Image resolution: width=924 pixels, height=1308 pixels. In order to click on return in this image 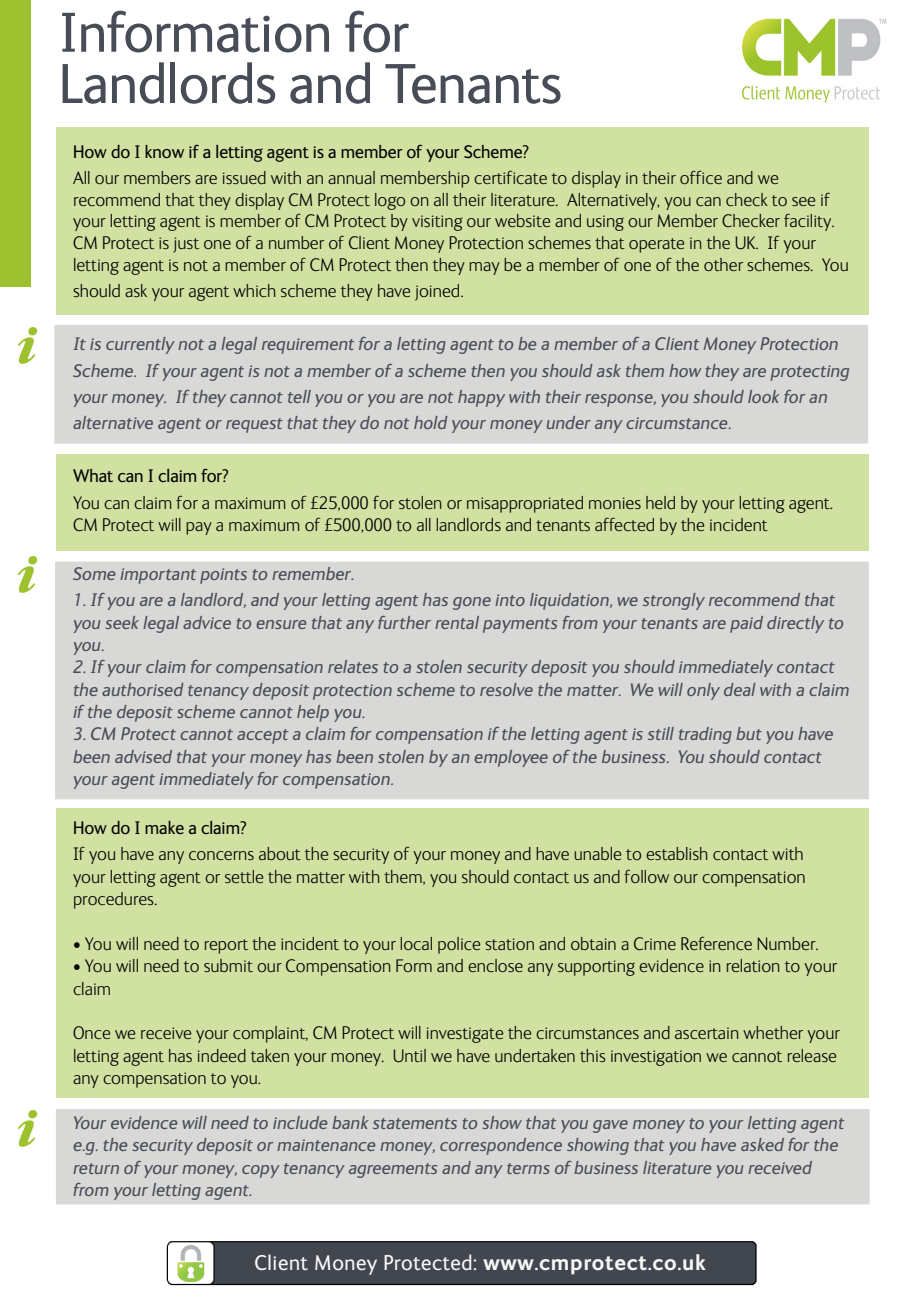, I will do `click(96, 1168)`.
